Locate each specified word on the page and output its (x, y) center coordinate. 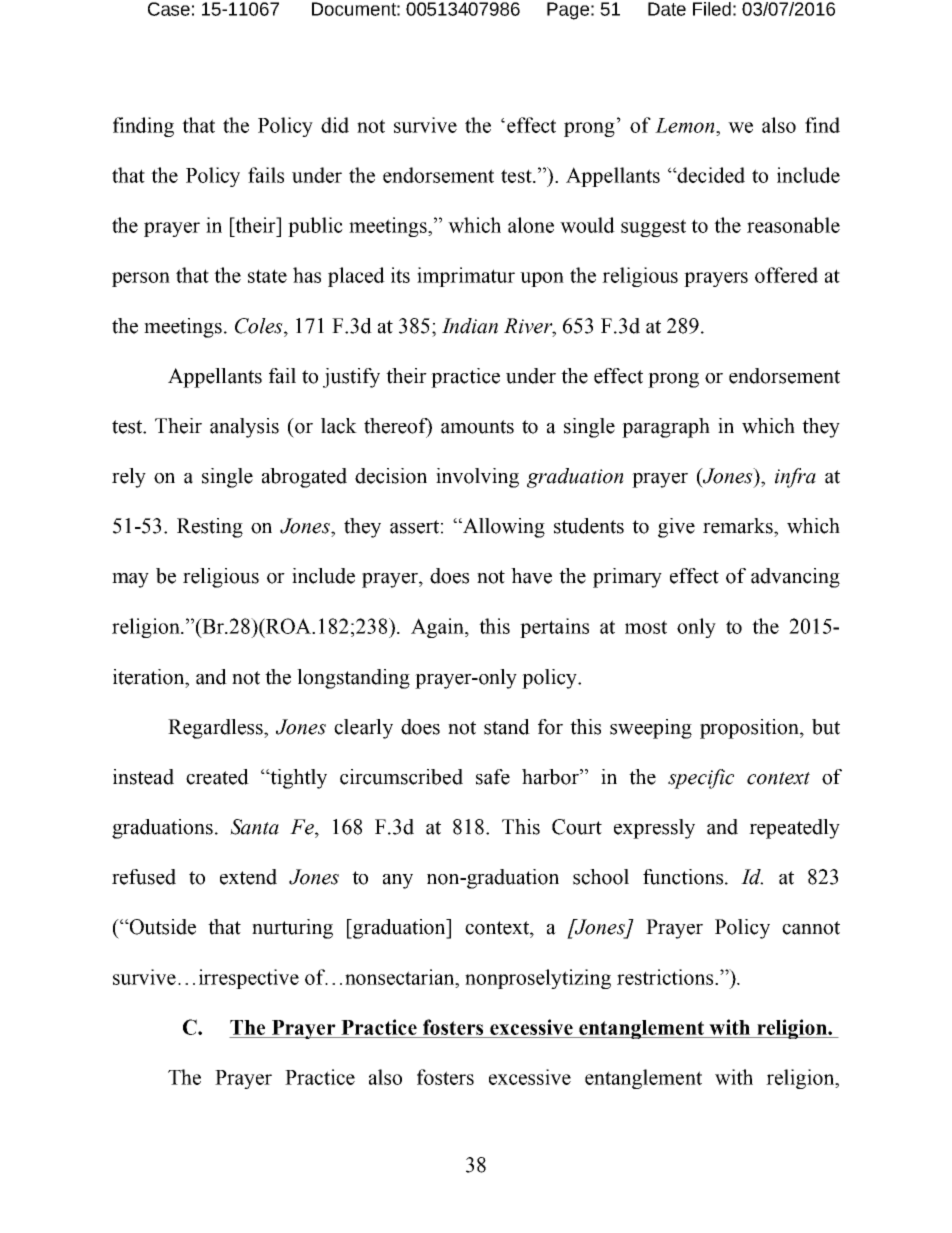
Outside (161, 927)
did (335, 125)
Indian (470, 326)
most (646, 627)
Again (439, 628)
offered (786, 275)
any (398, 881)
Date (667, 9)
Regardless (216, 729)
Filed (712, 9)
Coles (260, 326)
